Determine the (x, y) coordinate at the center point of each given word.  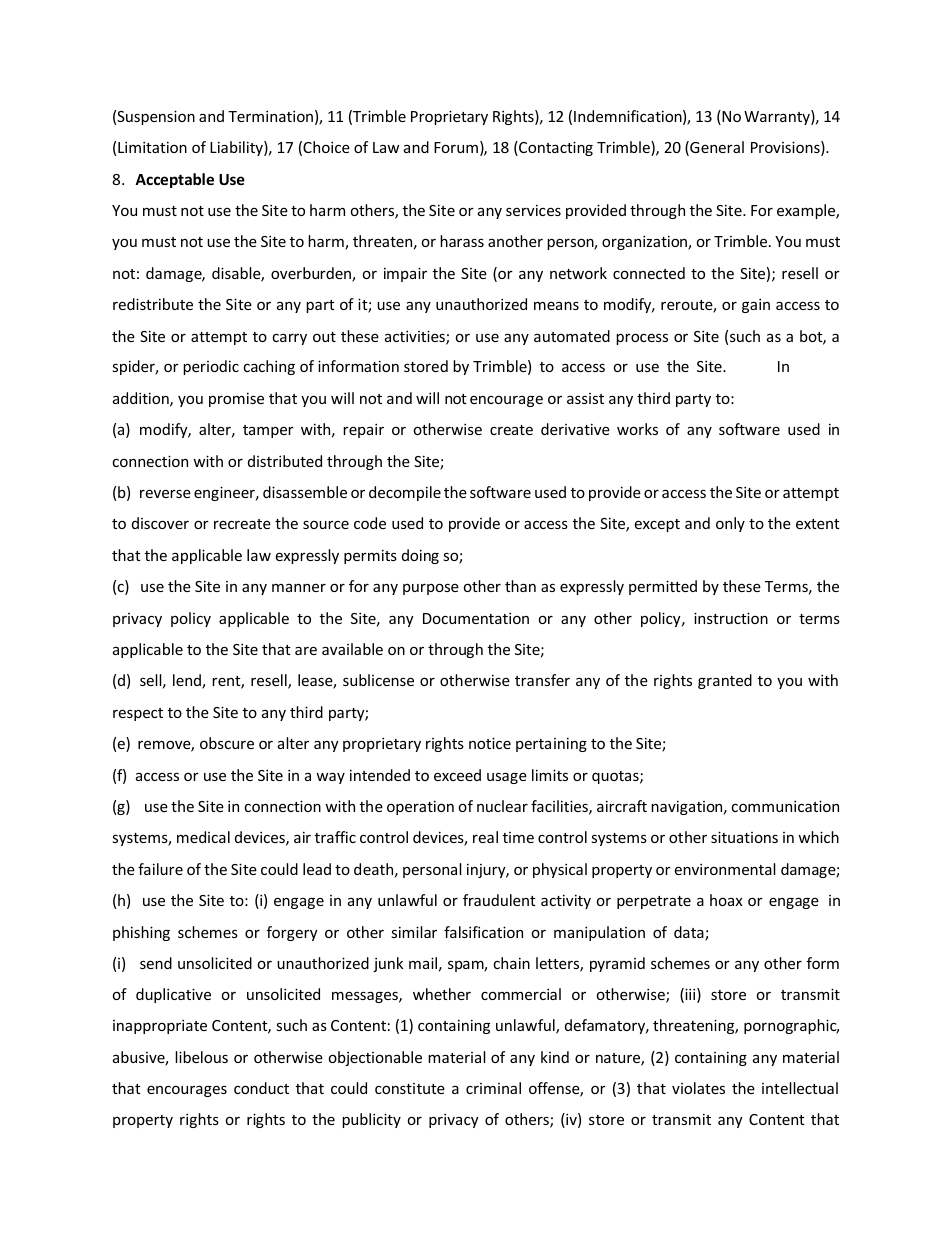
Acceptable (174, 180)
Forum (456, 147)
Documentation (476, 618)
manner (299, 587)
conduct (261, 1088)
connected (649, 273)
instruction (731, 618)
